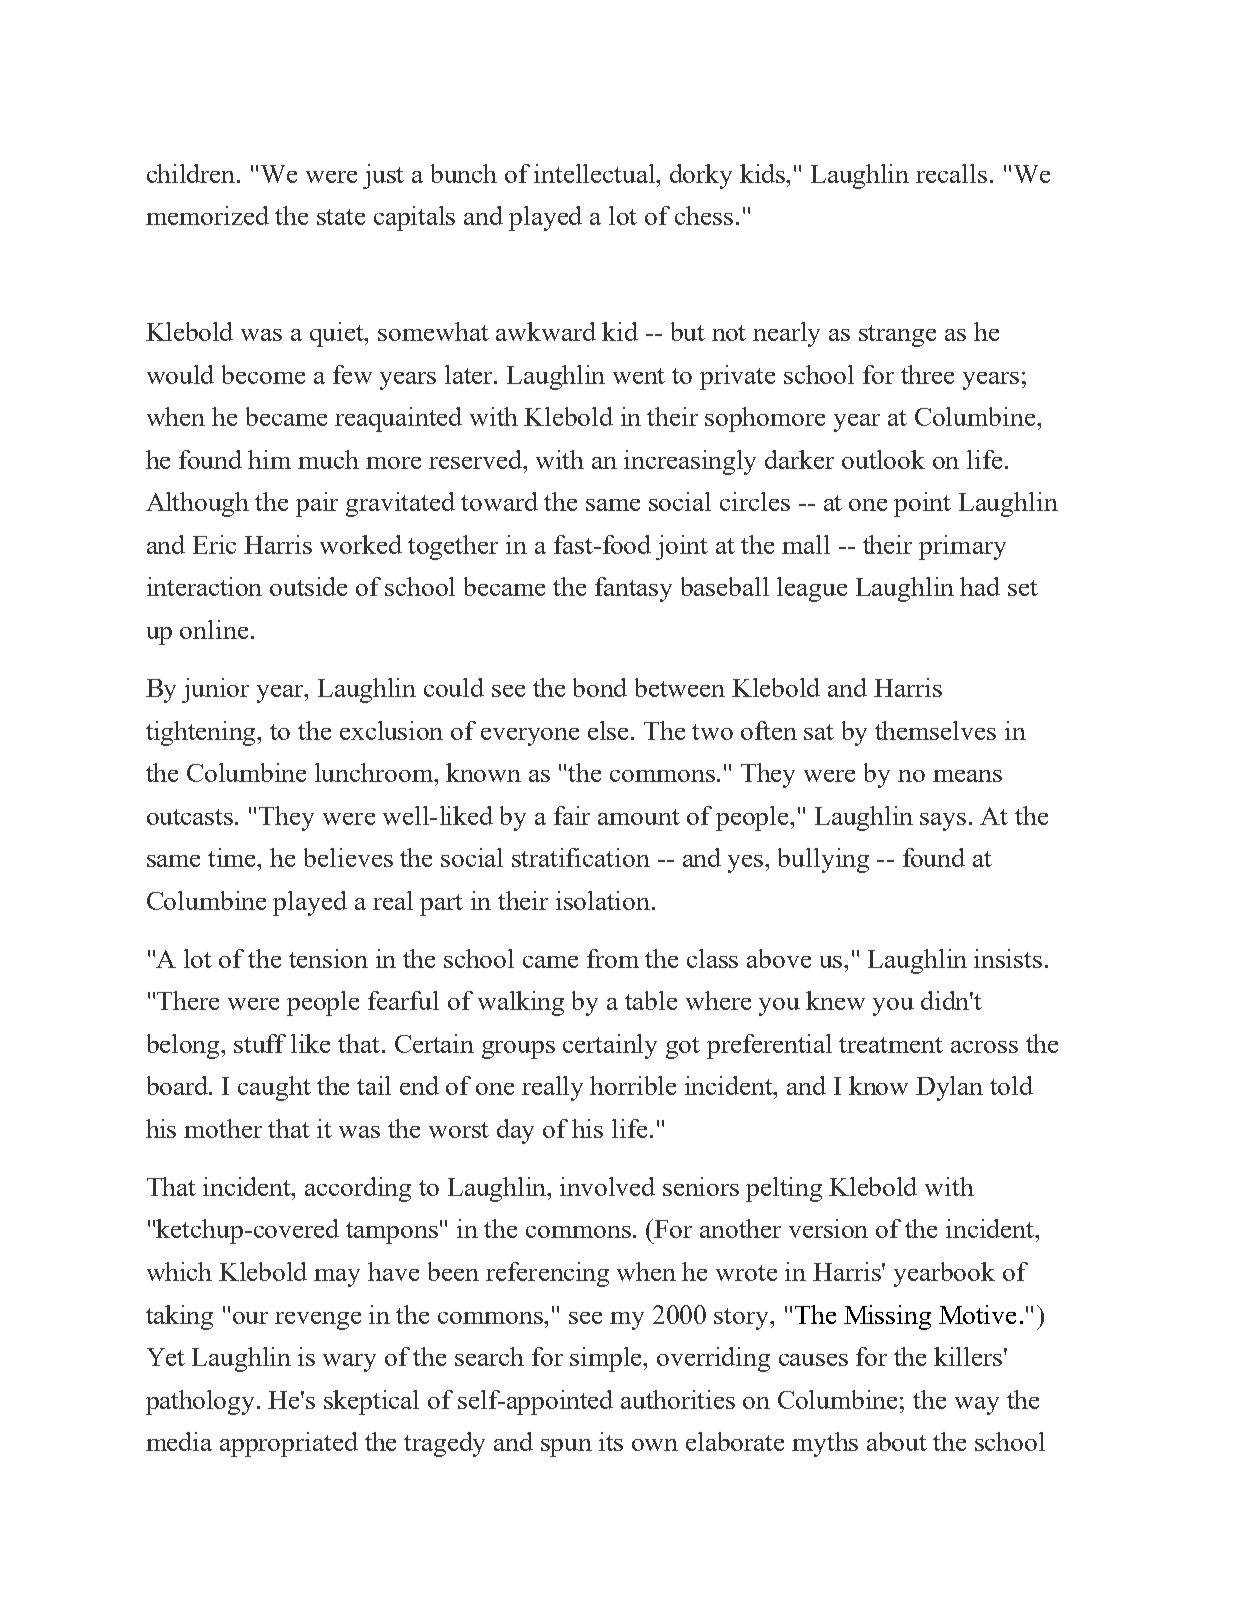  I want to click on recalls, so click(951, 173).
